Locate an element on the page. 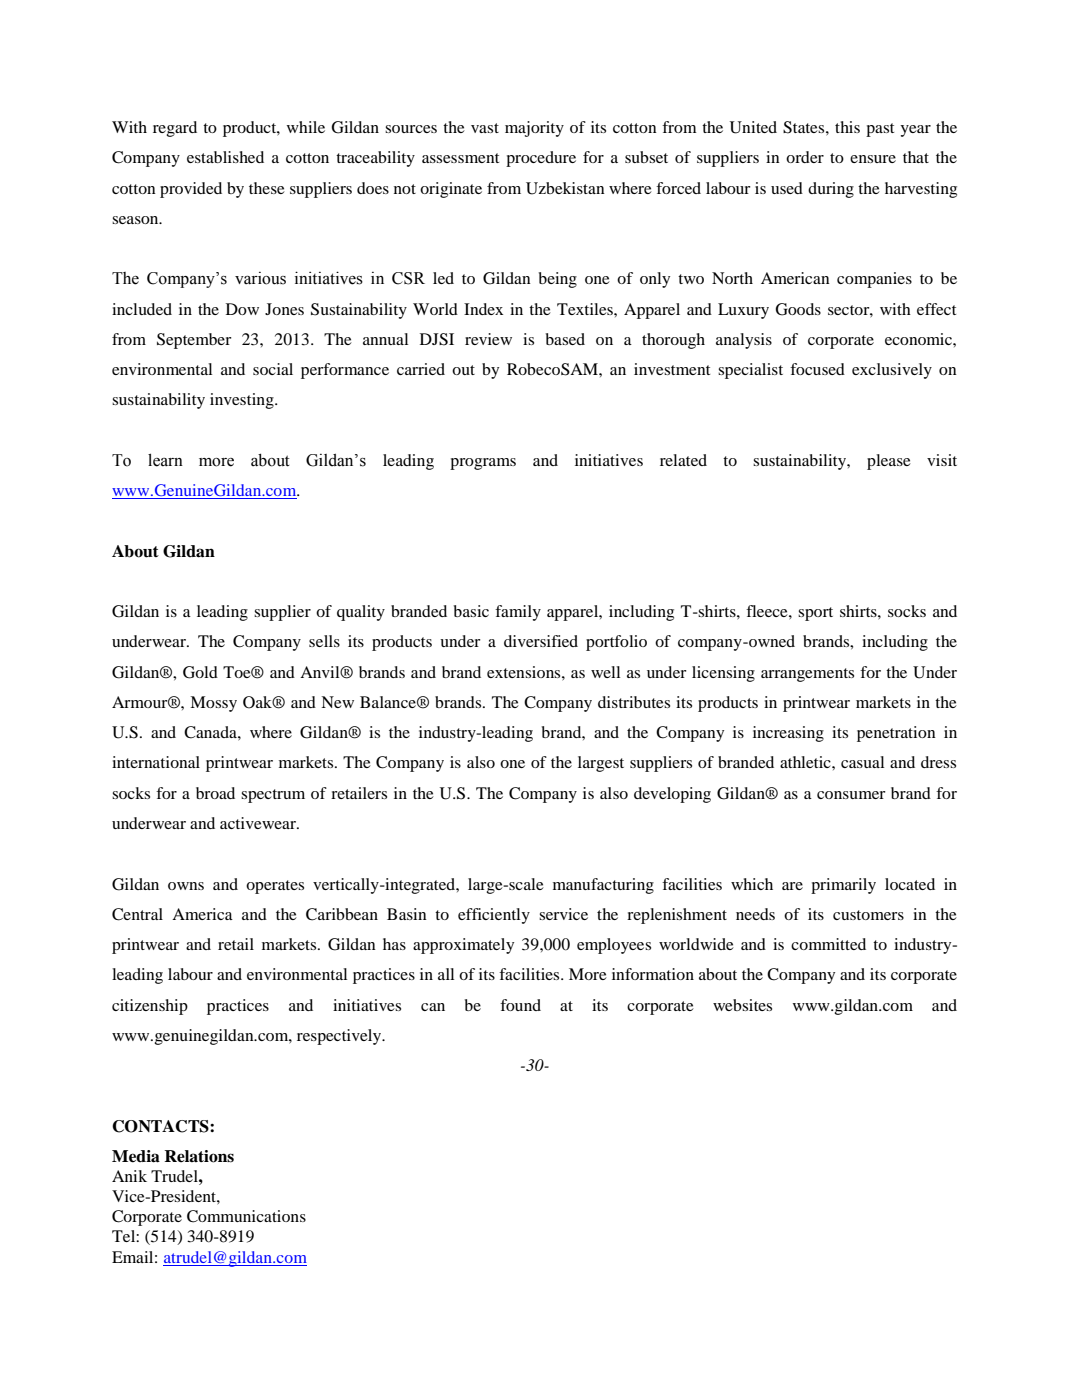 The width and height of the image is (1074, 1389). ensure is located at coordinates (873, 159).
